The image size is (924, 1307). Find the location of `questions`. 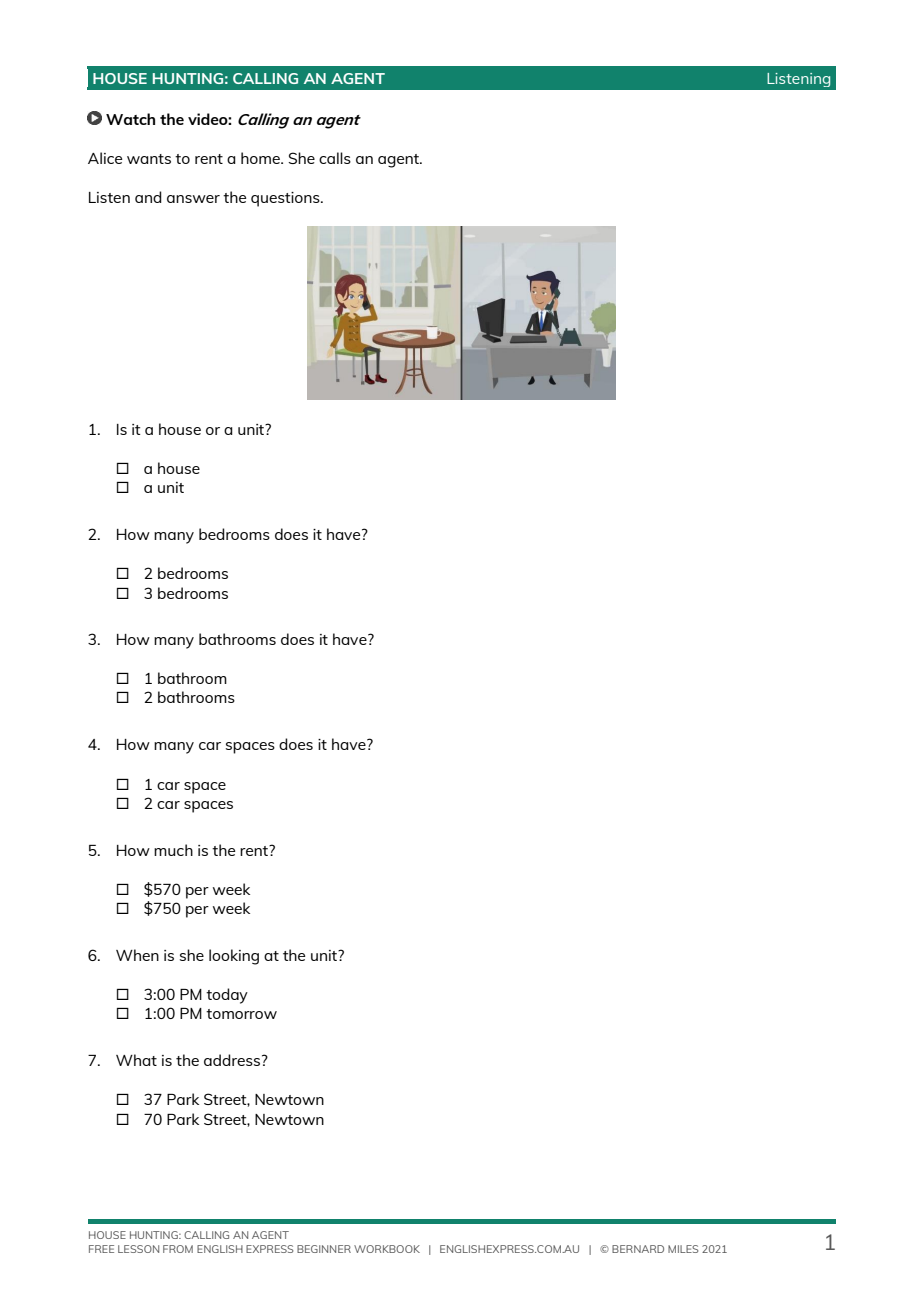

questions is located at coordinates (286, 199).
